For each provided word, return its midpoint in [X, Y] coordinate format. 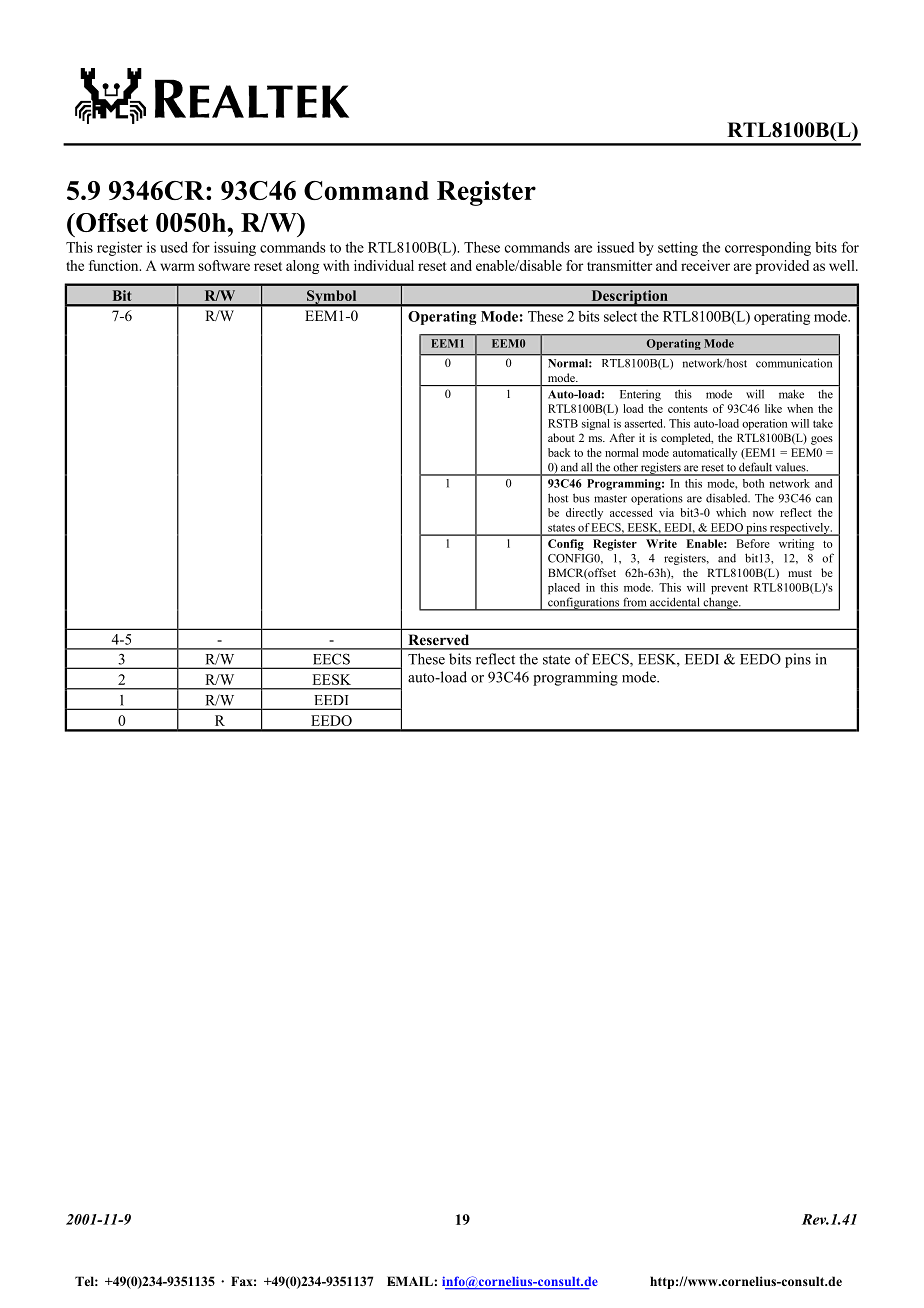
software [224, 265]
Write [661, 543]
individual [384, 265]
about [561, 437]
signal [596, 424]
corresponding [768, 248]
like [773, 408]
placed [564, 588]
